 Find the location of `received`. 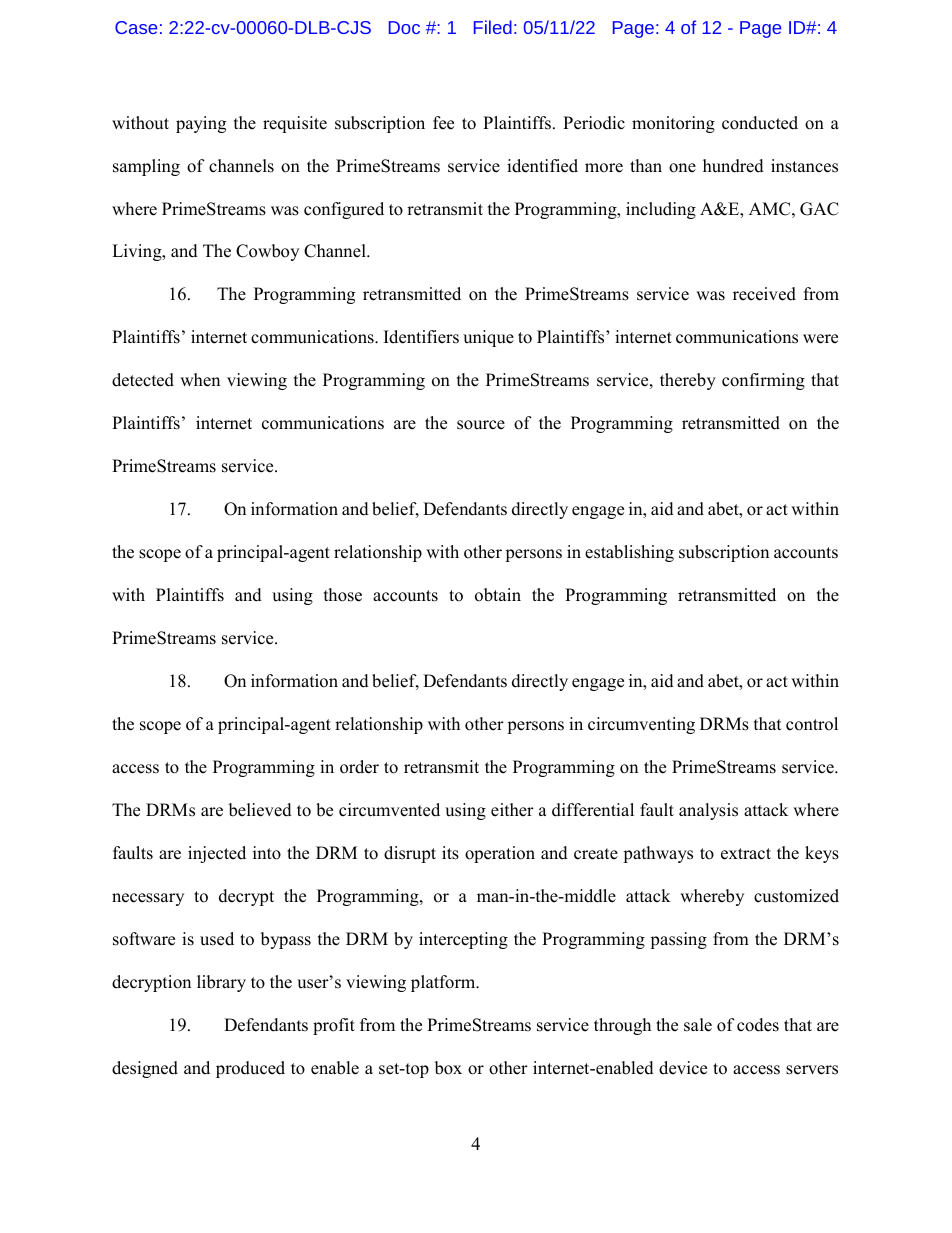

received is located at coordinates (764, 294).
